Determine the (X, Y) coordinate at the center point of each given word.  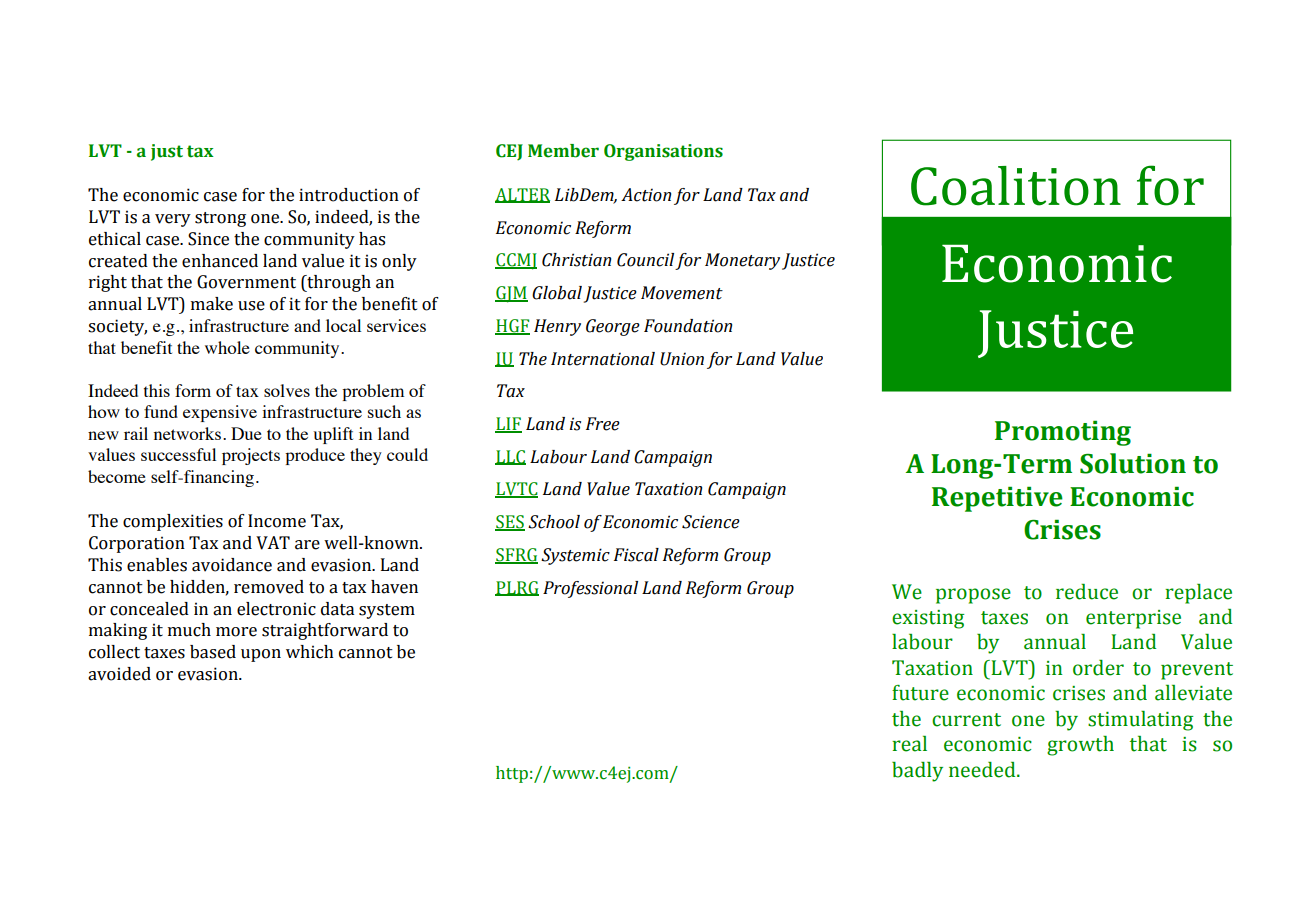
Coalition (1016, 186)
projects (251, 456)
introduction (349, 195)
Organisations (663, 152)
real (909, 744)
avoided (119, 674)
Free (603, 424)
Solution (1133, 463)
